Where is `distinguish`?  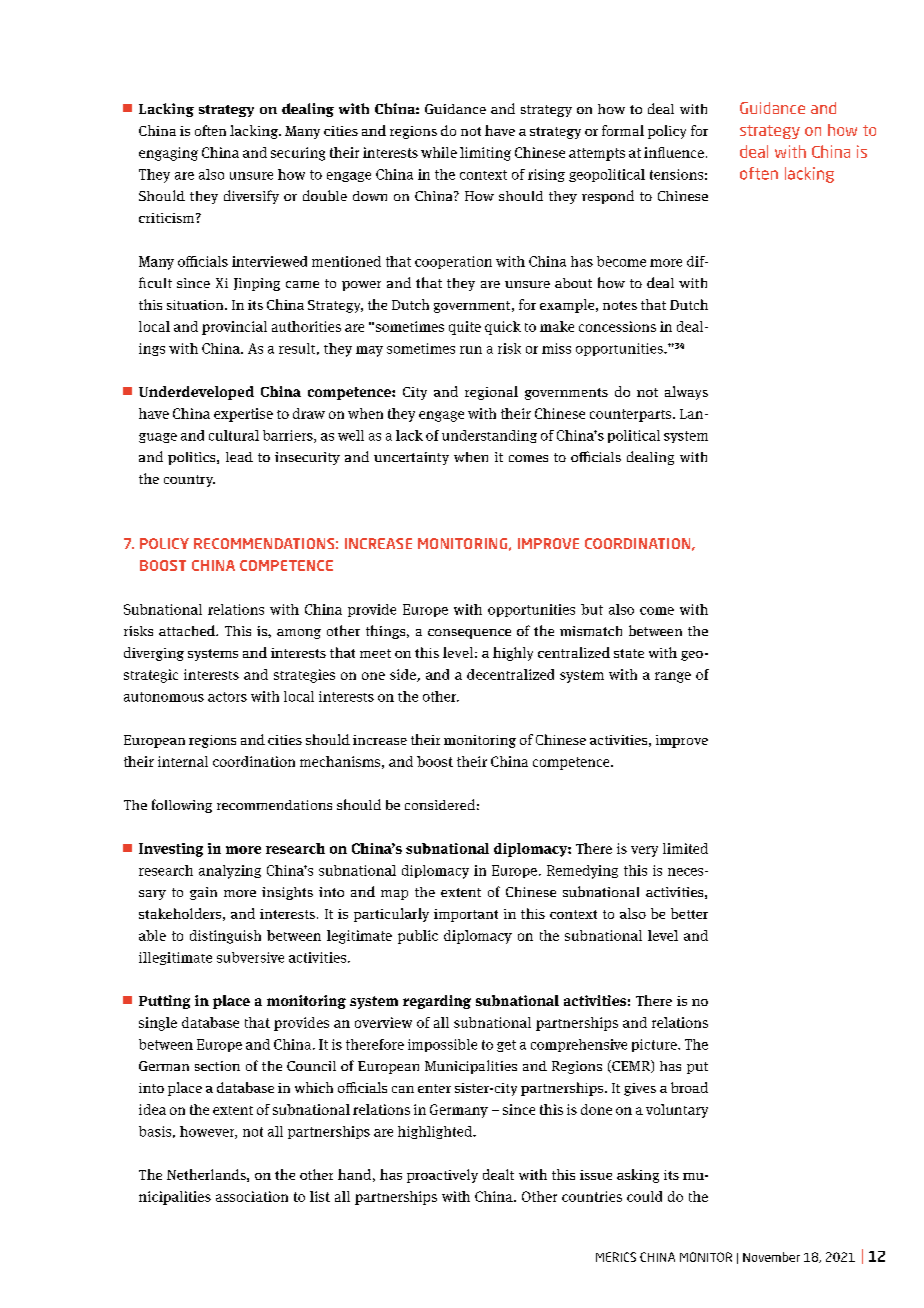
distinguish is located at coordinates (225, 937).
